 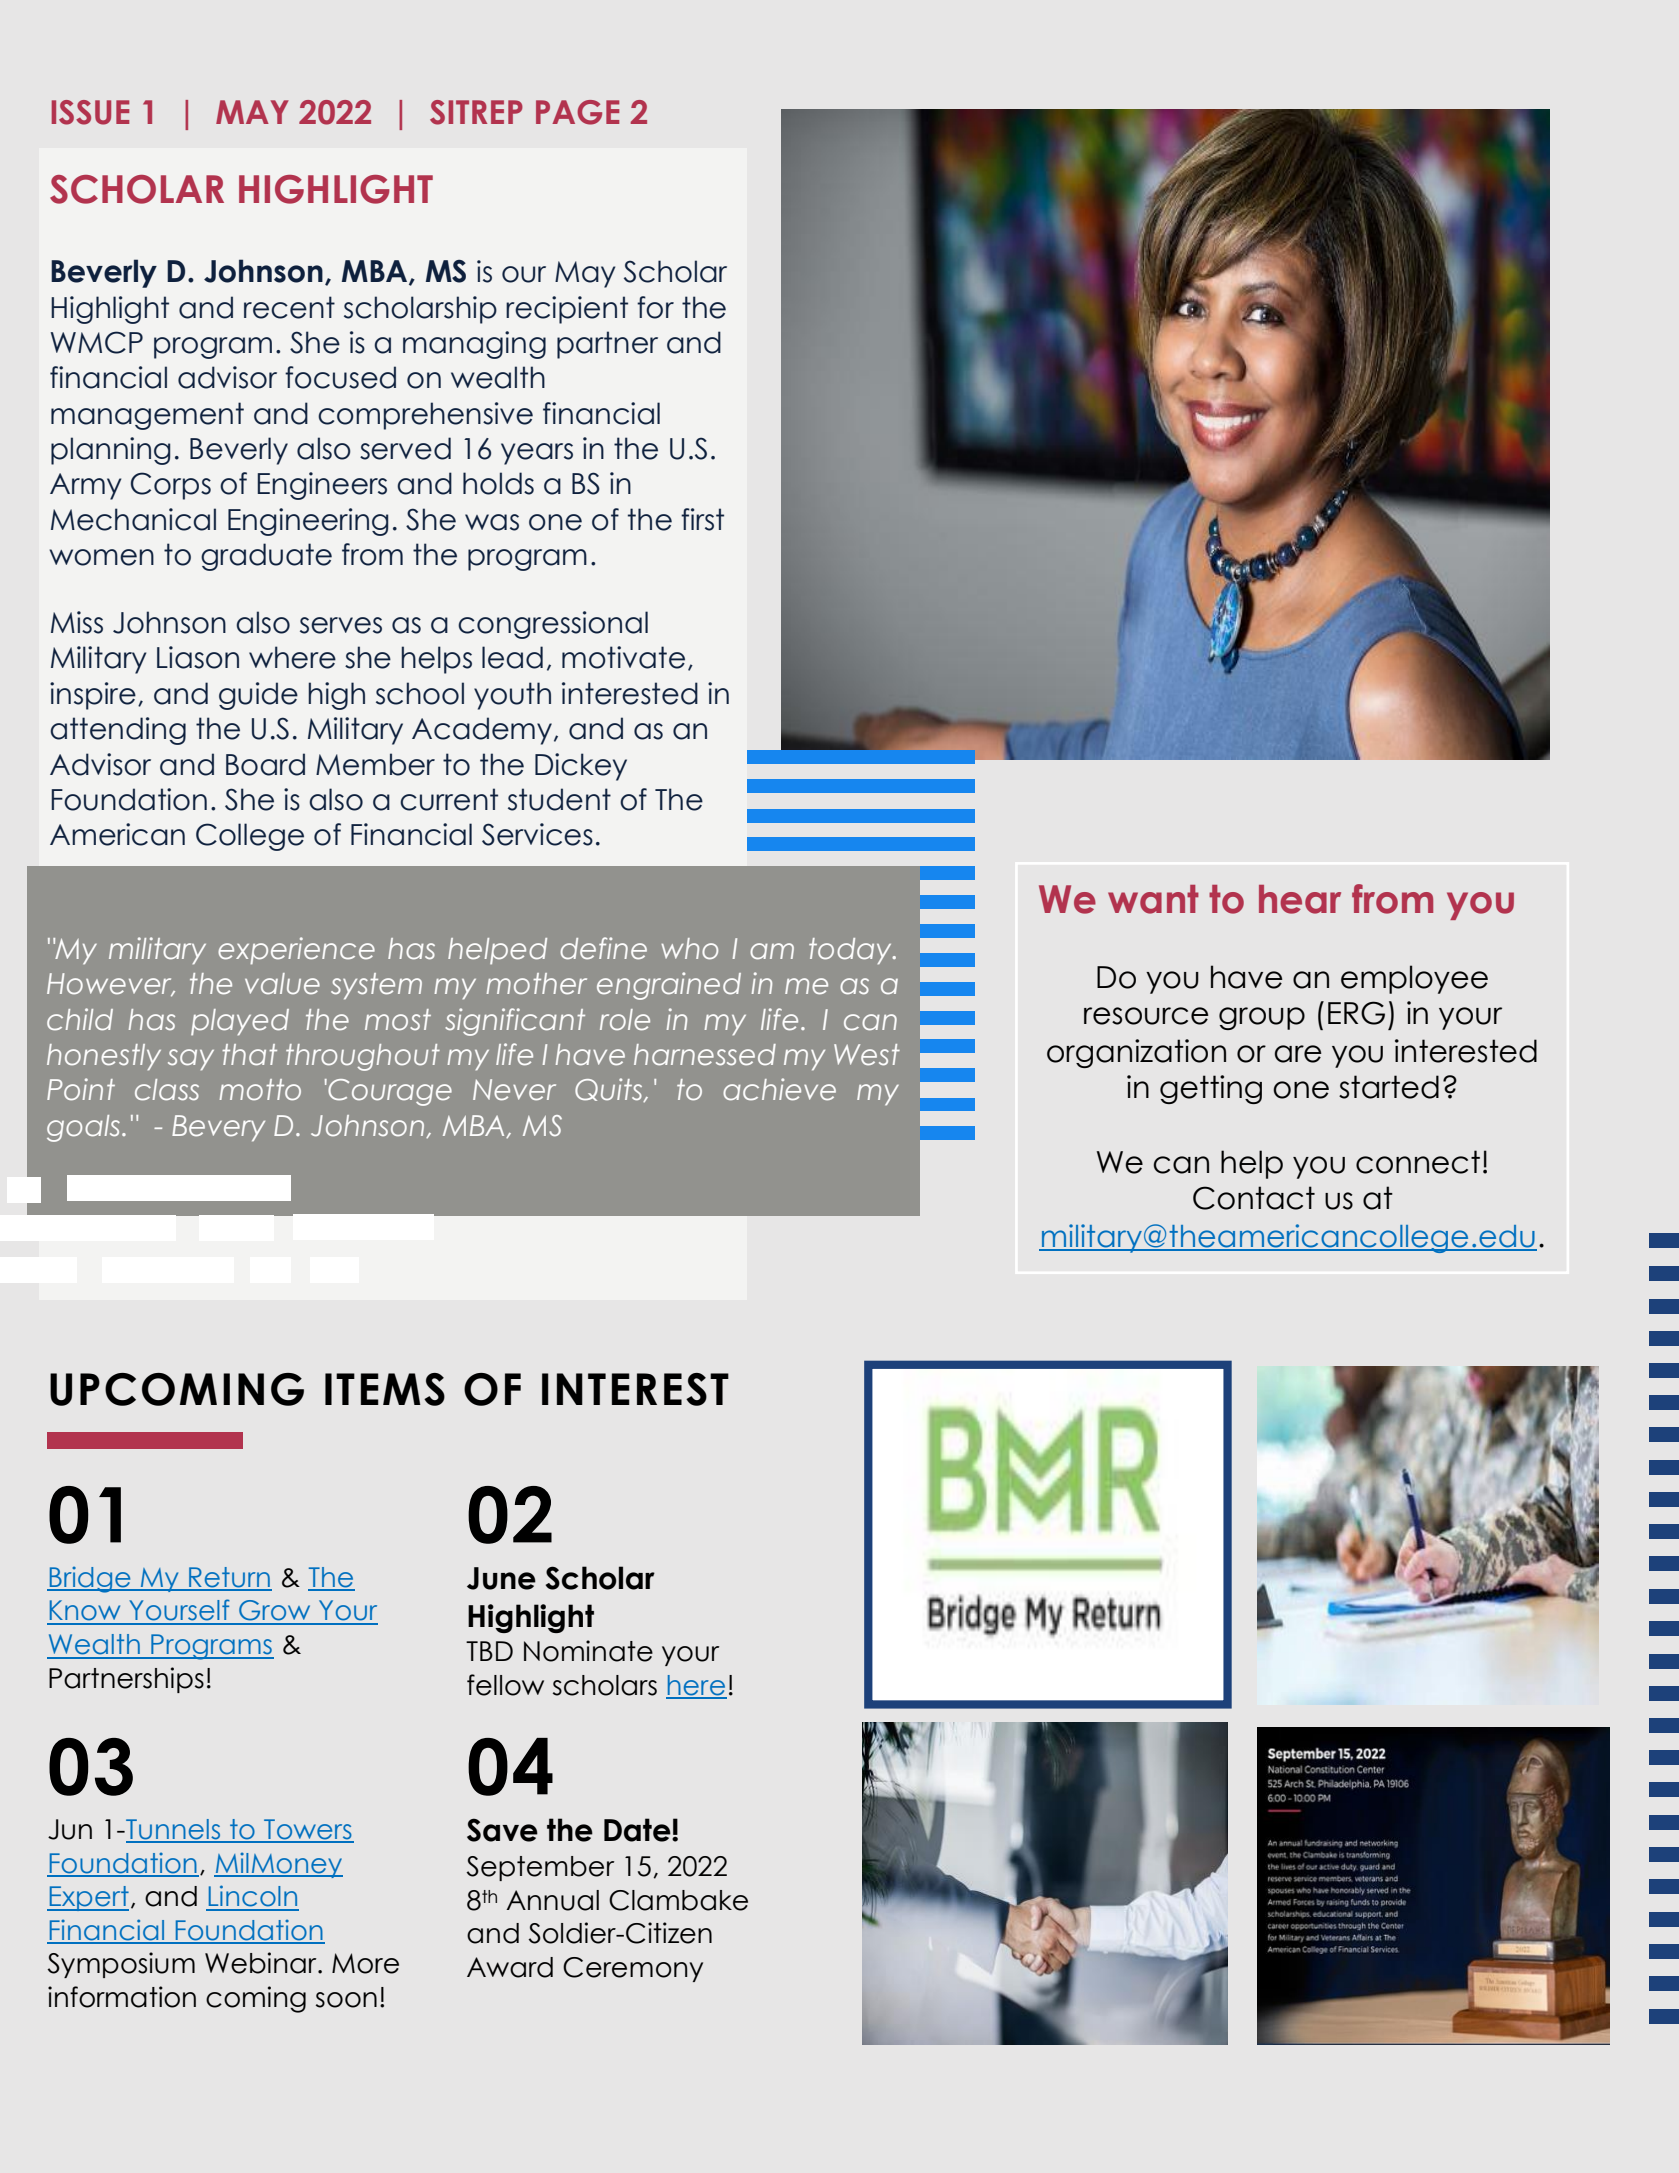 I want to click on recipient, so click(x=567, y=310).
